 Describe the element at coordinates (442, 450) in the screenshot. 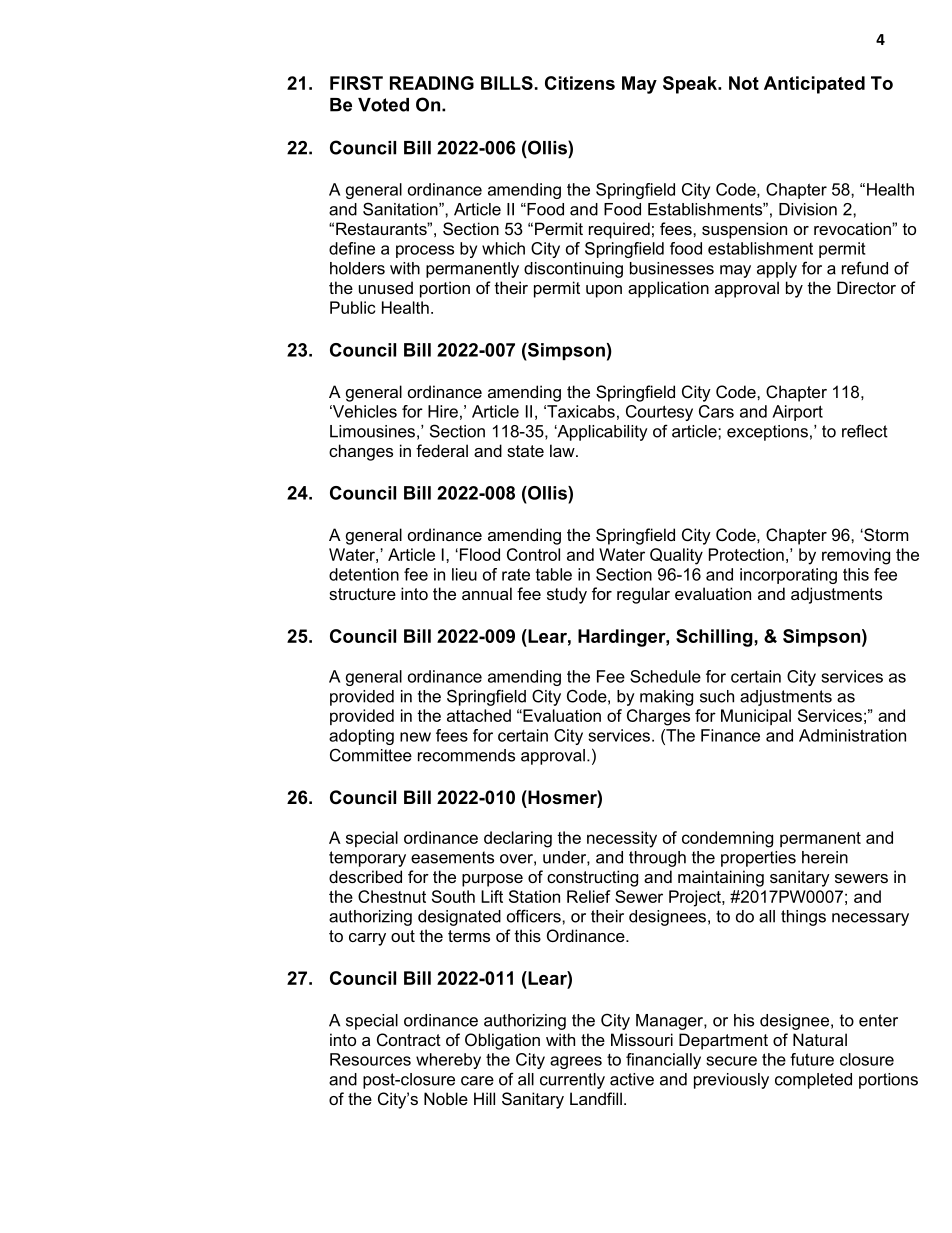

I see `federal` at that location.
